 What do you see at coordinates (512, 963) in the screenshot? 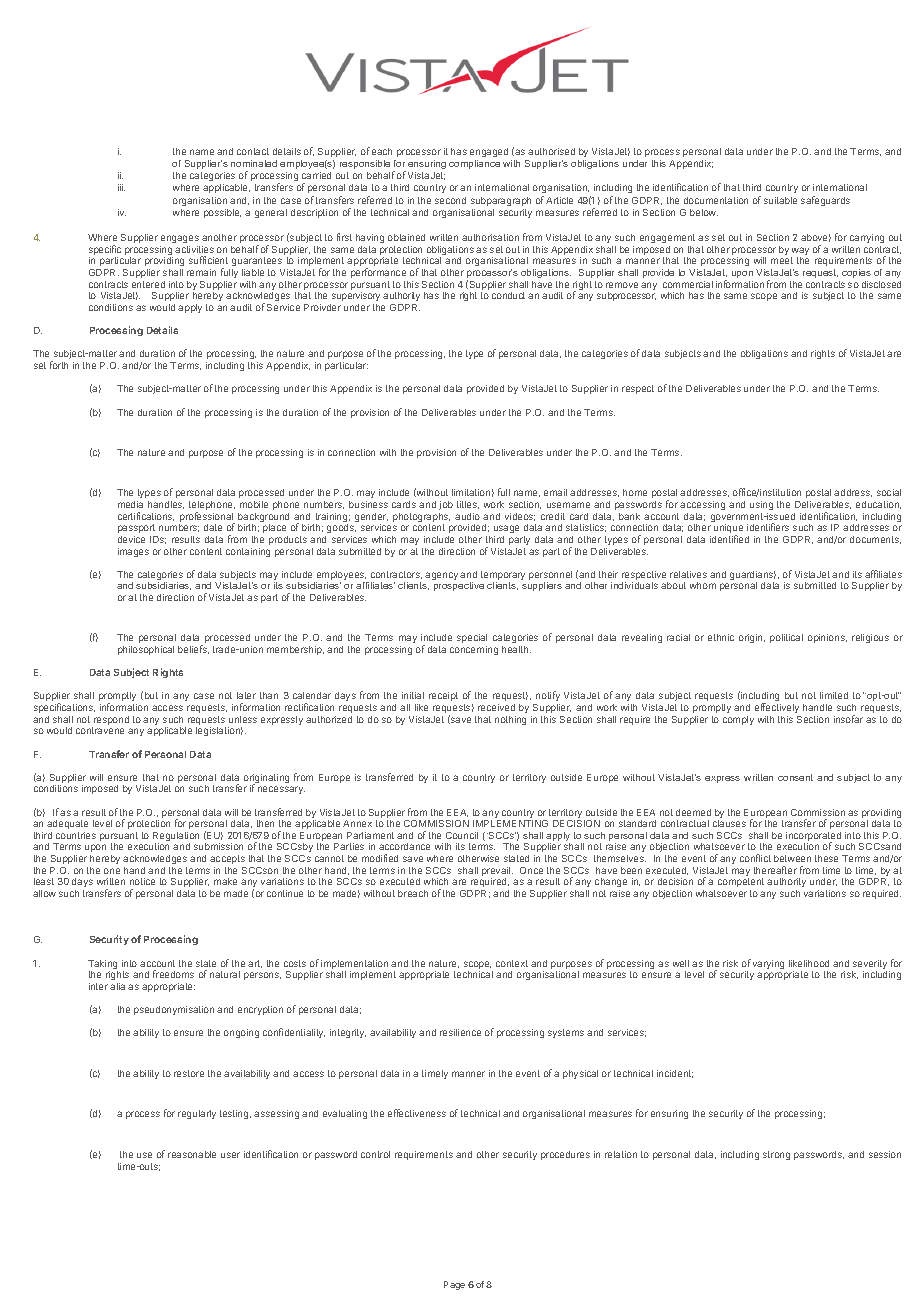
I see `context` at bounding box center [512, 963].
